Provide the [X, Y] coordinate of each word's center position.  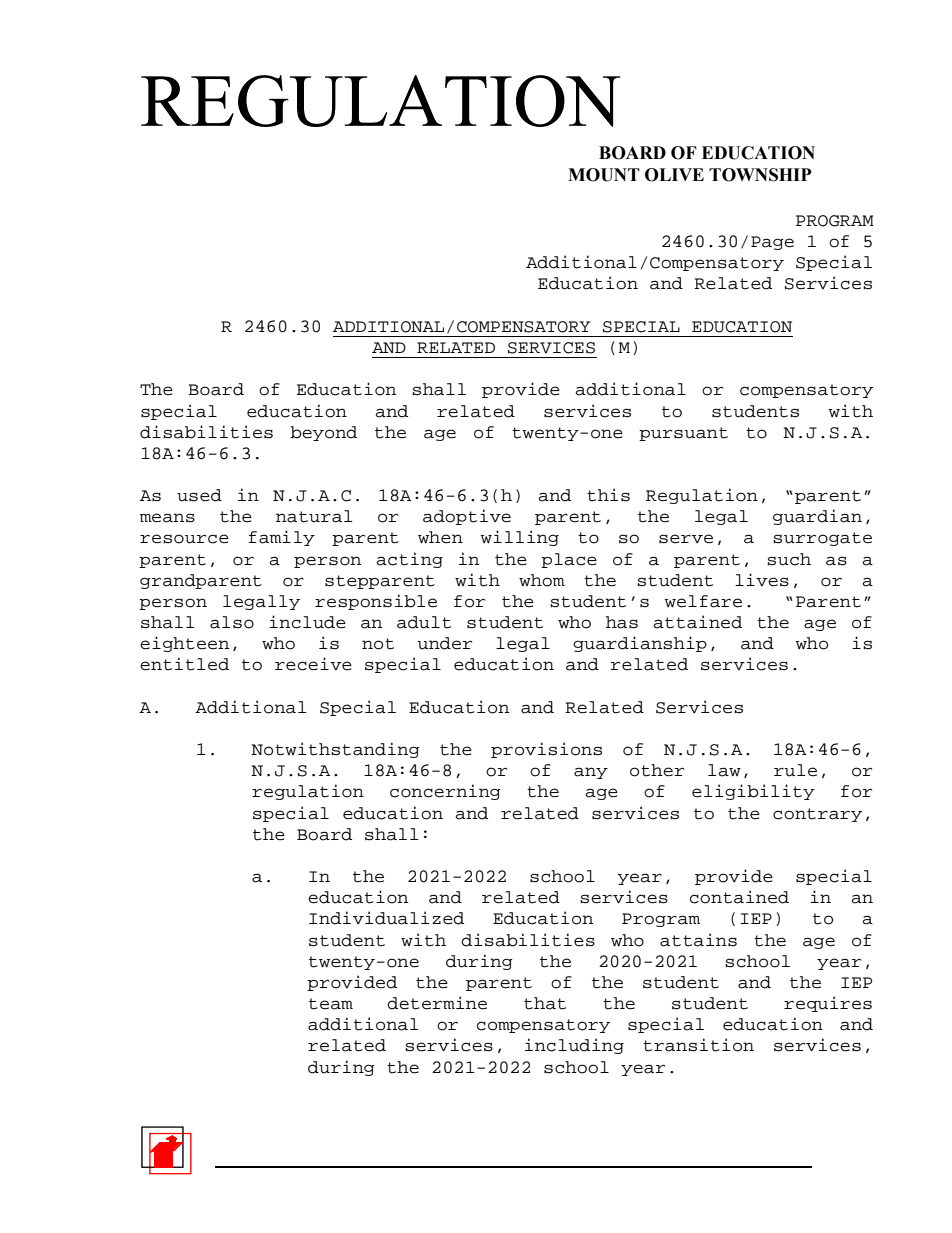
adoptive [467, 517]
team [331, 1004]
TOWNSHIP [760, 175]
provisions [546, 750]
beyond [323, 433]
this [608, 495]
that [545, 1003]
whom [542, 580]
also [232, 622]
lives [762, 580]
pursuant [683, 434]
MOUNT [604, 175]
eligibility [753, 792]
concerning [445, 792]
